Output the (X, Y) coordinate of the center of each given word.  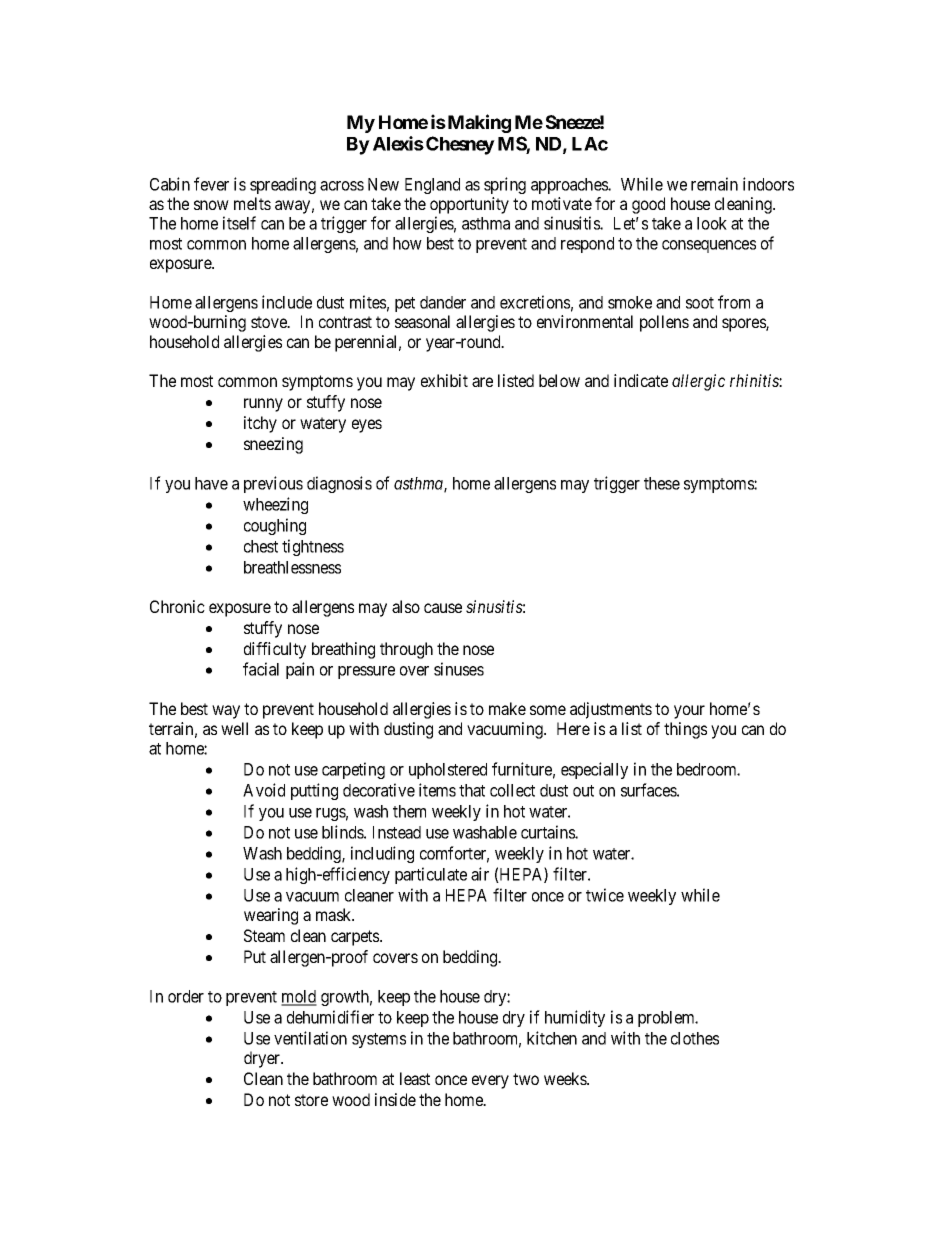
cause (443, 608)
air (480, 874)
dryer (263, 1059)
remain (714, 184)
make (507, 708)
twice (605, 895)
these (662, 483)
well (234, 728)
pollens (664, 323)
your (689, 712)
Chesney (460, 145)
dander (443, 302)
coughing (275, 526)
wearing (271, 916)
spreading (283, 185)
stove (270, 322)
